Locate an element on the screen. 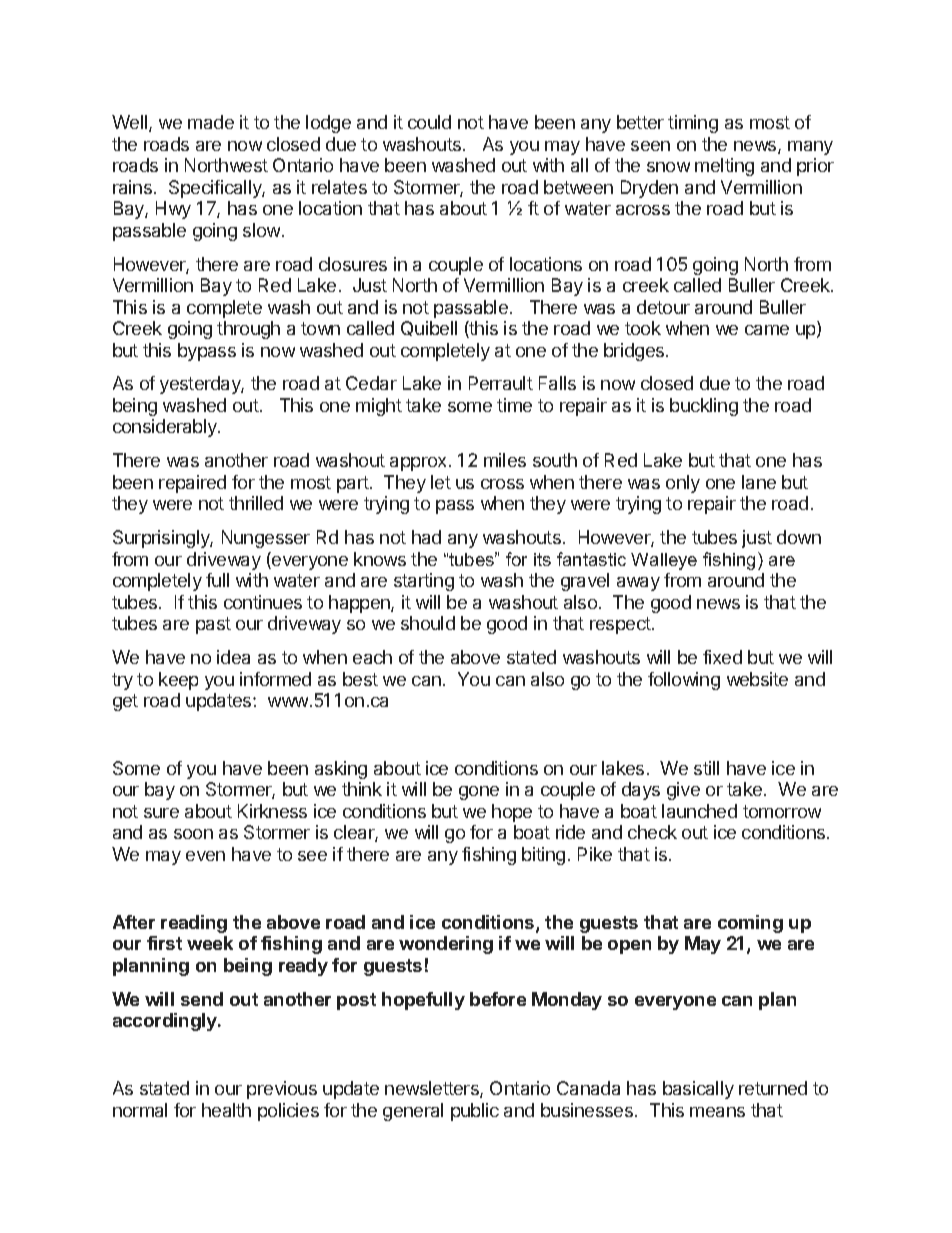 Image resolution: width=952 pixels, height=1233 pixels. public is located at coordinates (475, 1112).
